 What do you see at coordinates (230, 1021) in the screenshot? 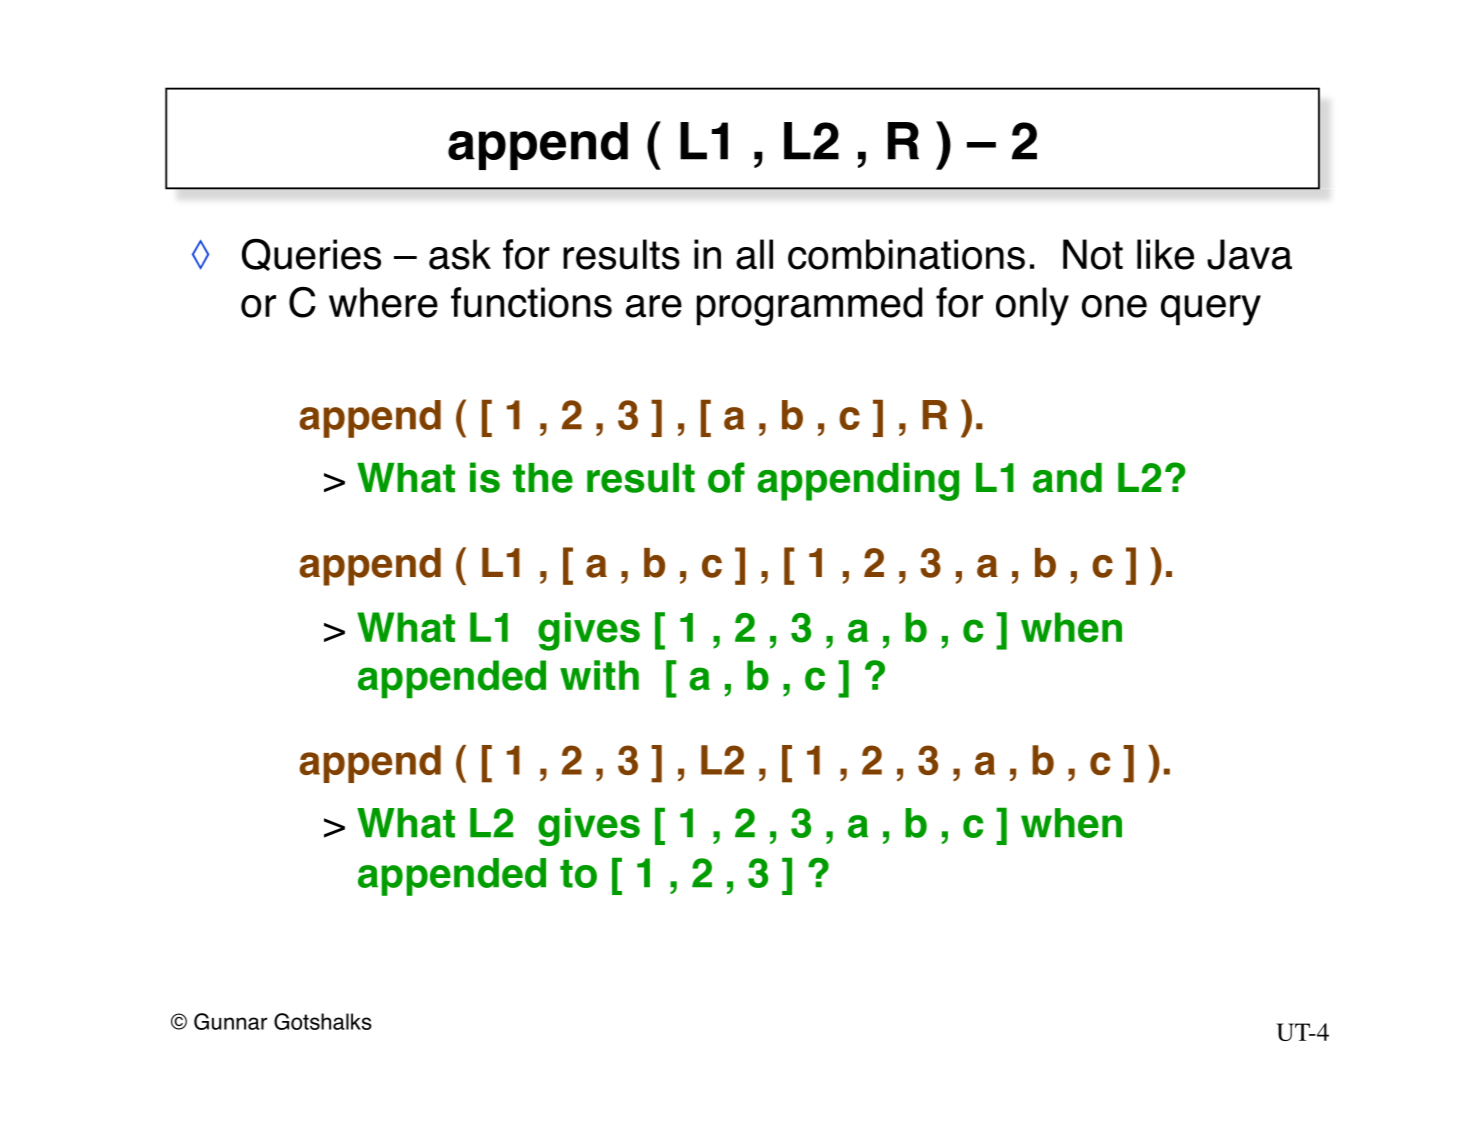
I see `Gunnar` at bounding box center [230, 1021].
